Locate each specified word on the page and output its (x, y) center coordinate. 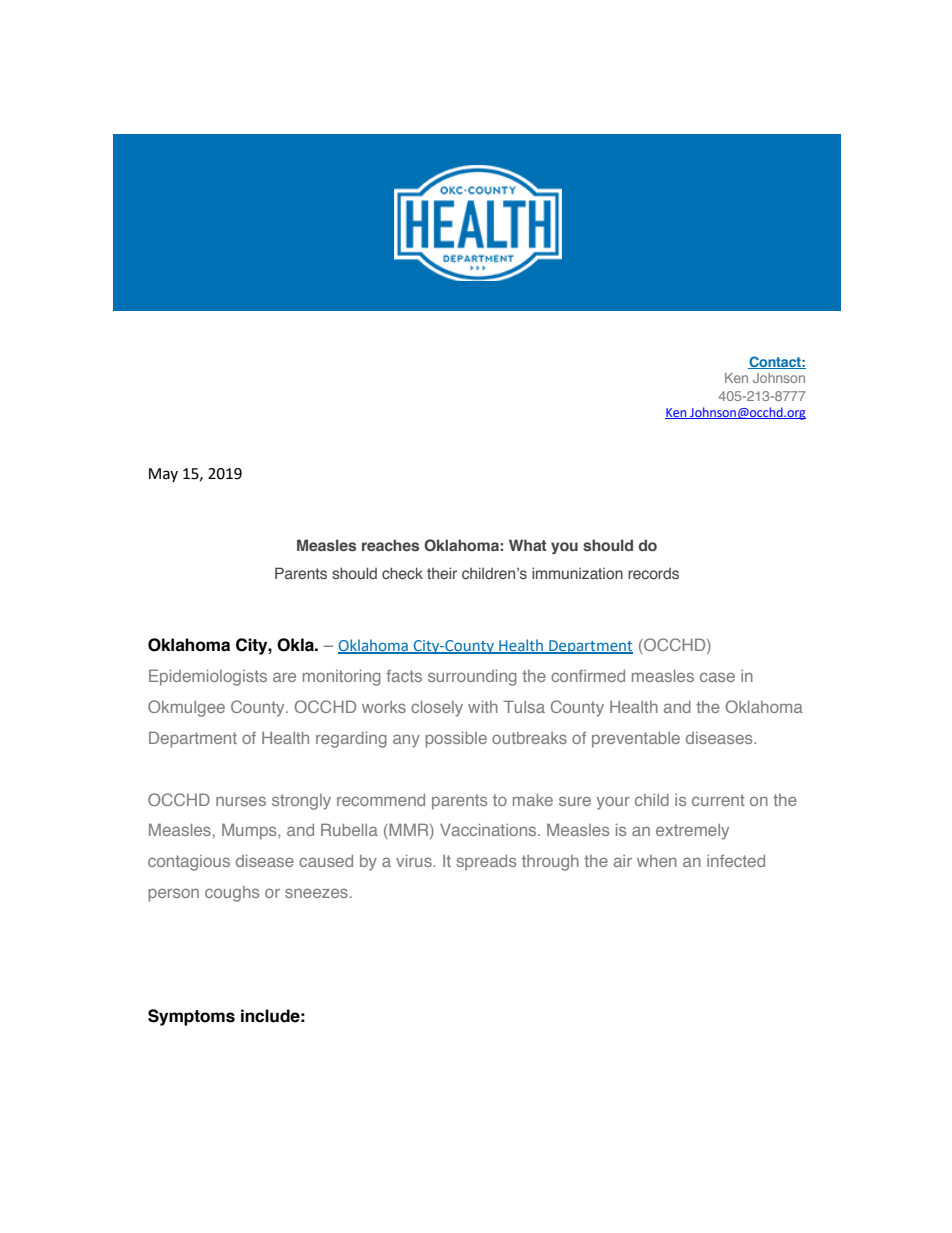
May (163, 475)
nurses (241, 801)
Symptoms (191, 1017)
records (653, 573)
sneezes (316, 893)
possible (456, 740)
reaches (390, 545)
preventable (636, 740)
